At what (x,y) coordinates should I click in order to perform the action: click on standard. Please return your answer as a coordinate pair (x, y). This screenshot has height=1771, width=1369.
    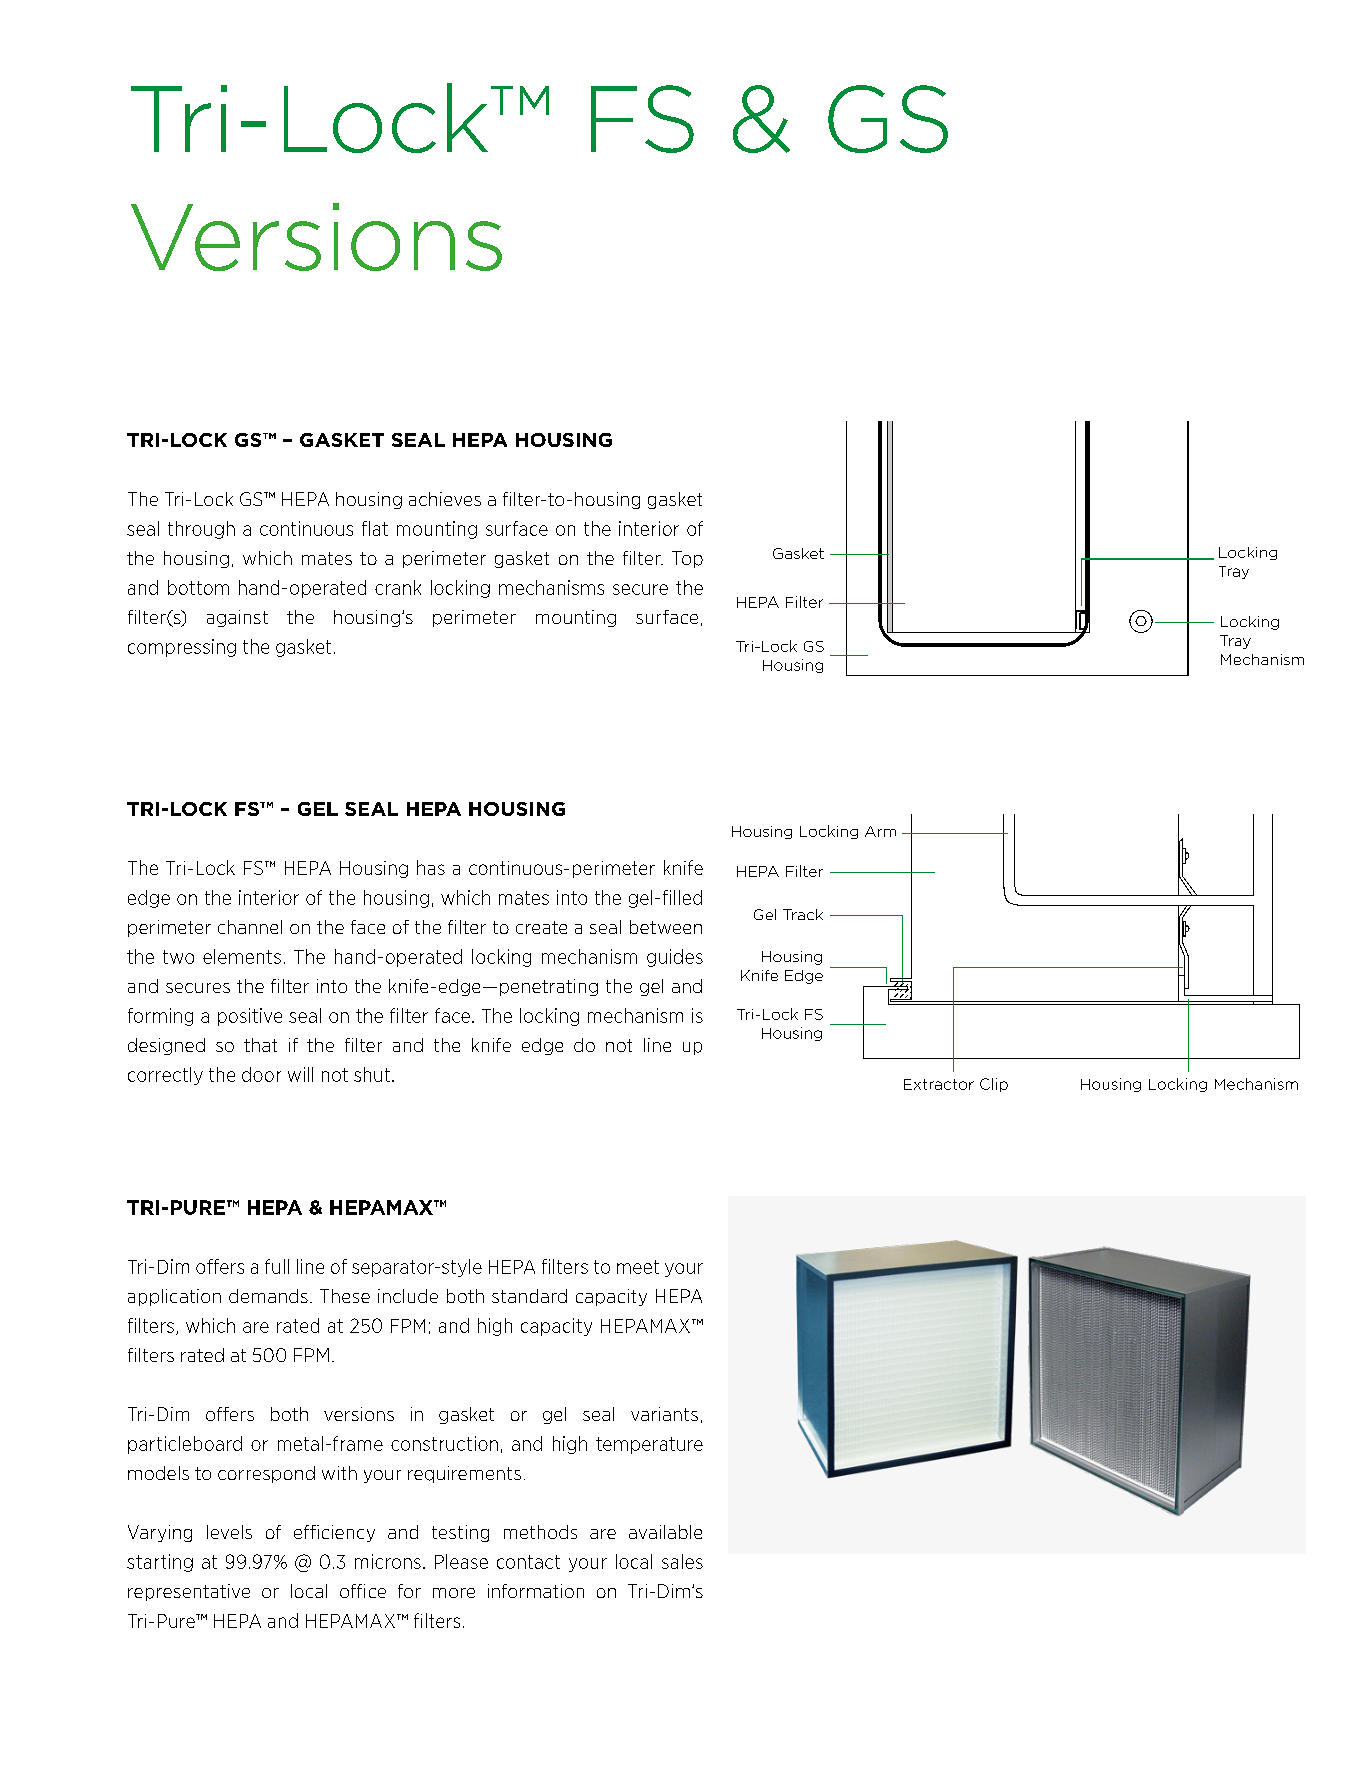
    Looking at the image, I should click on (529, 1296).
